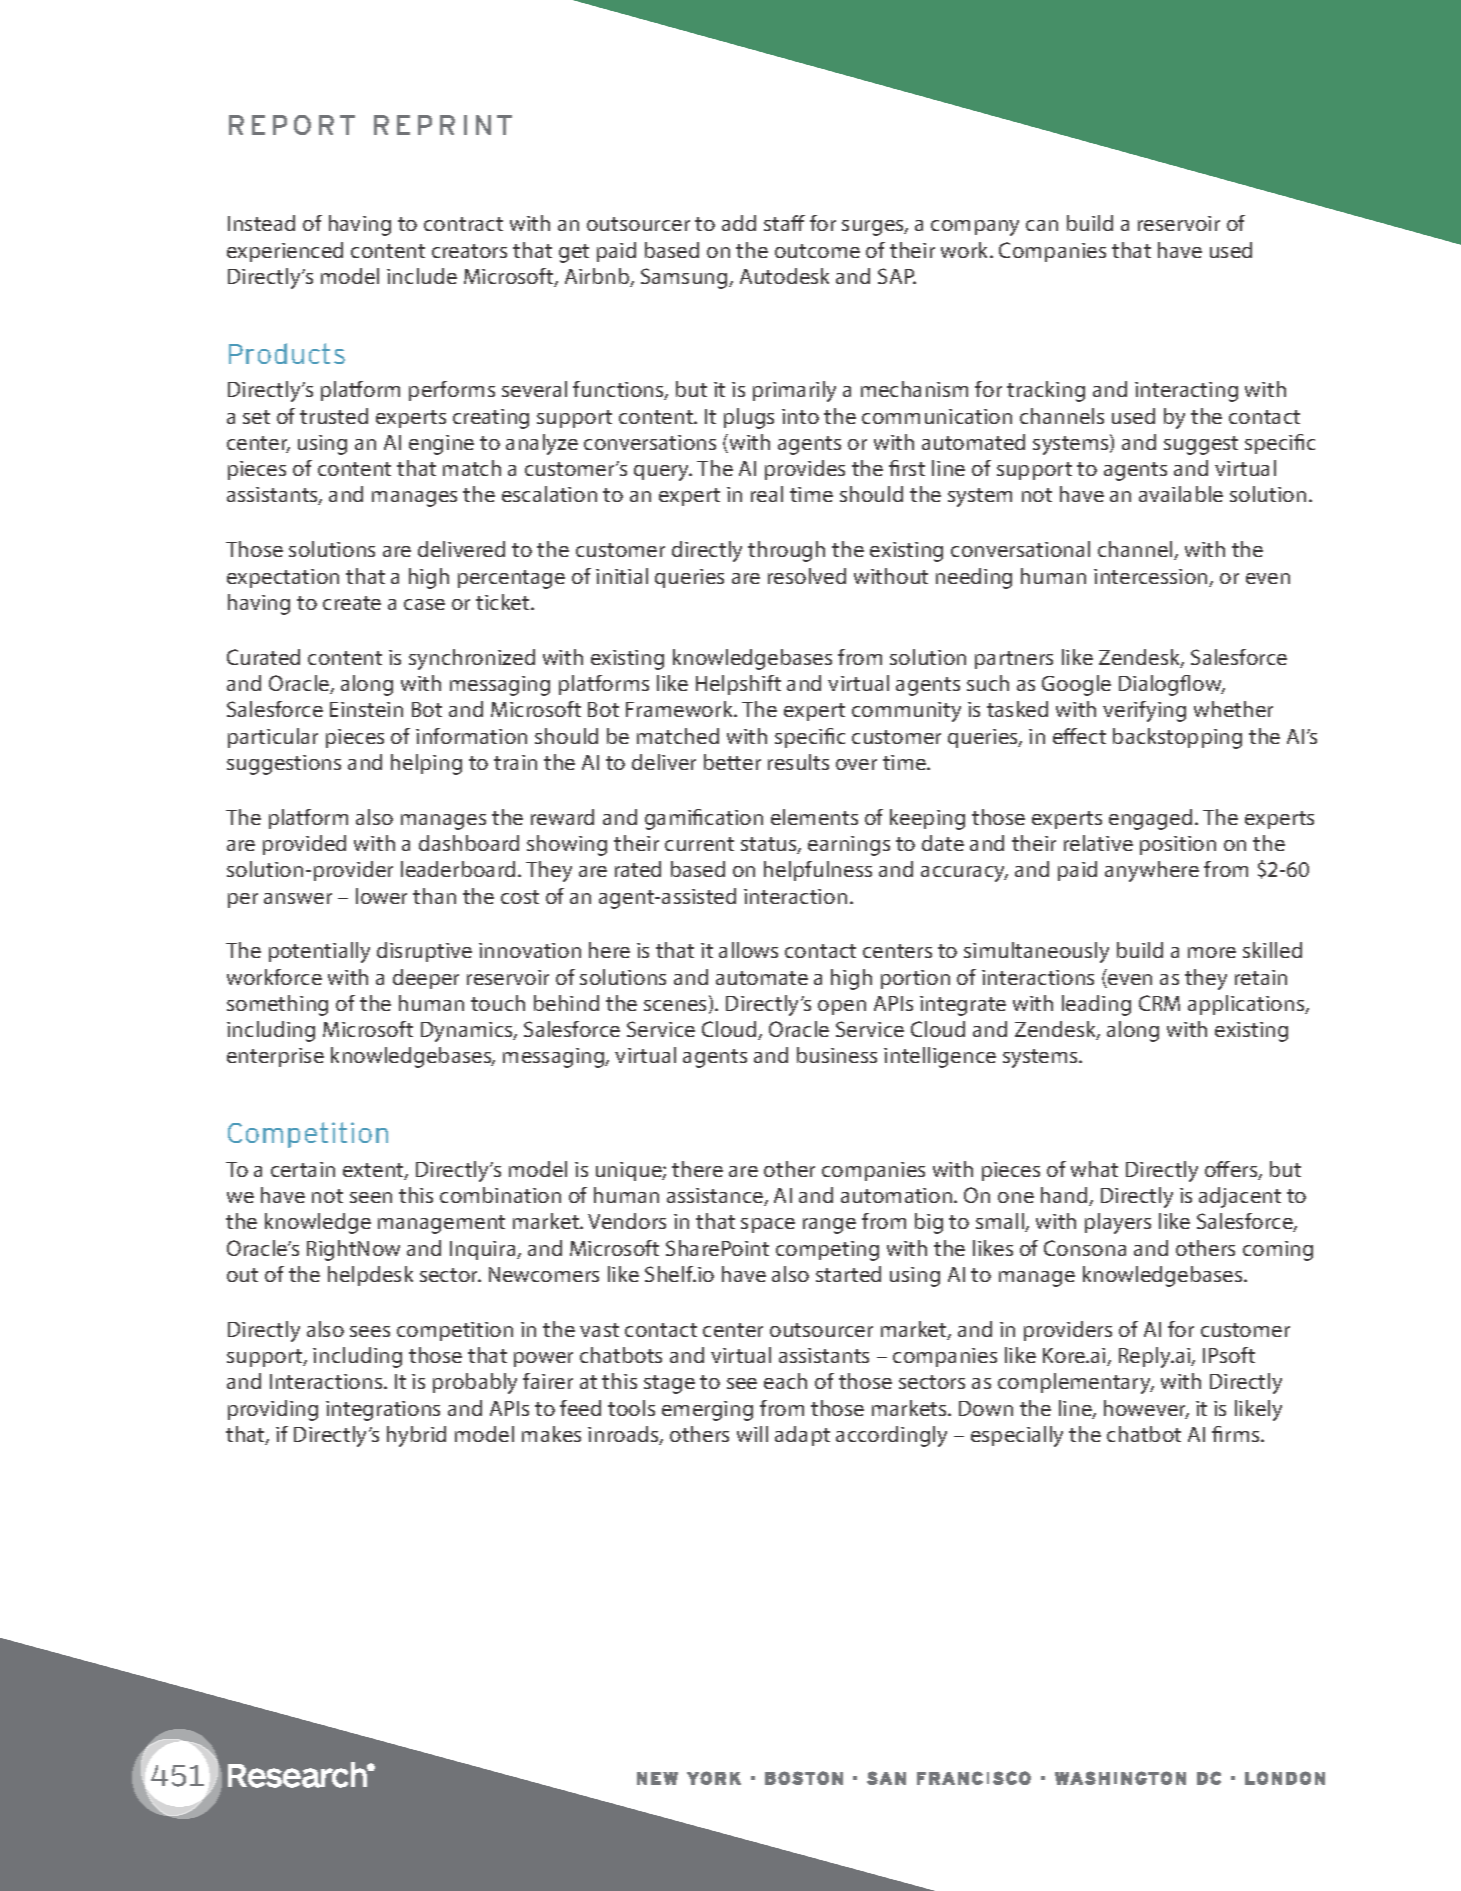  What do you see at coordinates (785, 1381) in the page?
I see `each` at bounding box center [785, 1381].
